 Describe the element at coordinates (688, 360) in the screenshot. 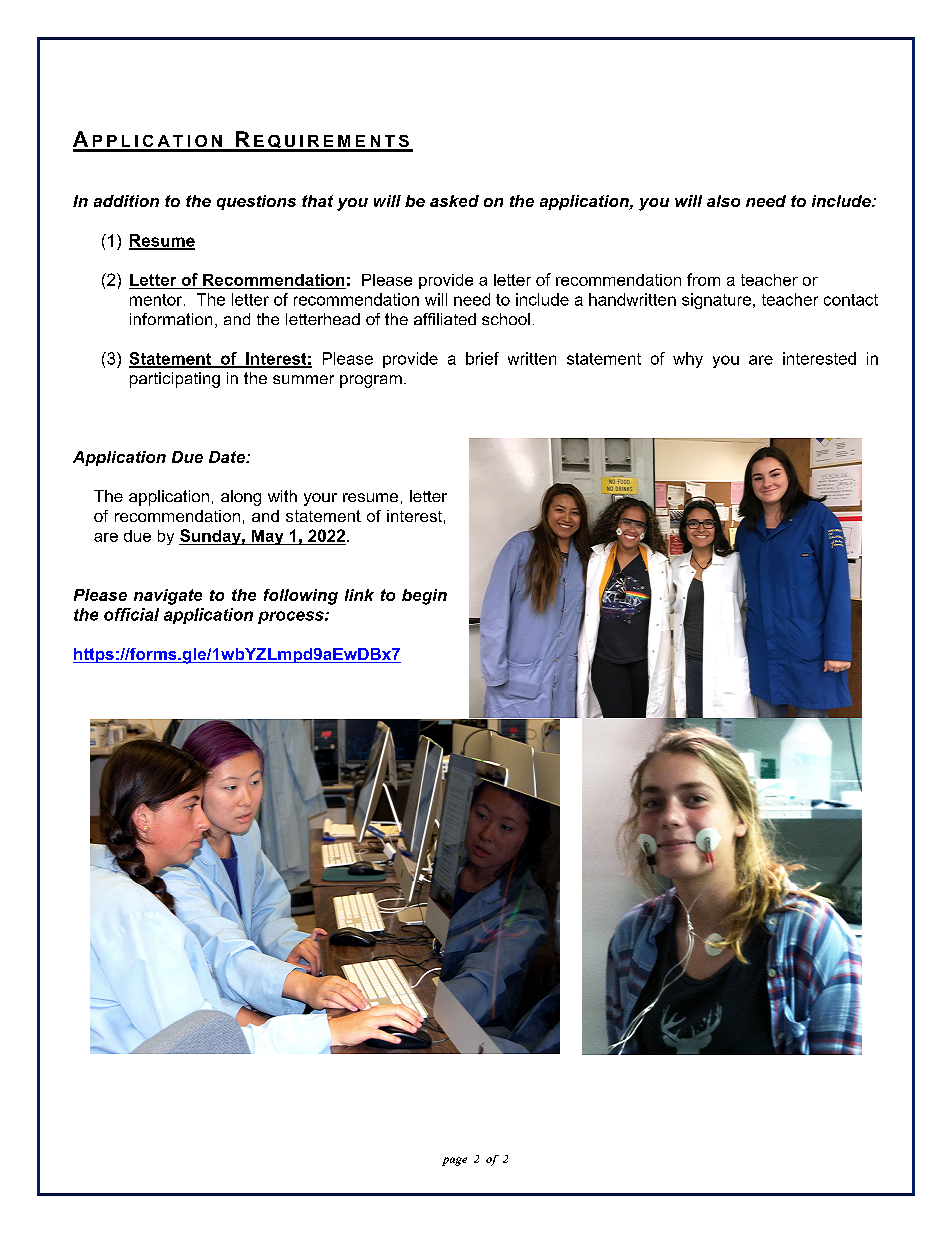

I see `why` at that location.
